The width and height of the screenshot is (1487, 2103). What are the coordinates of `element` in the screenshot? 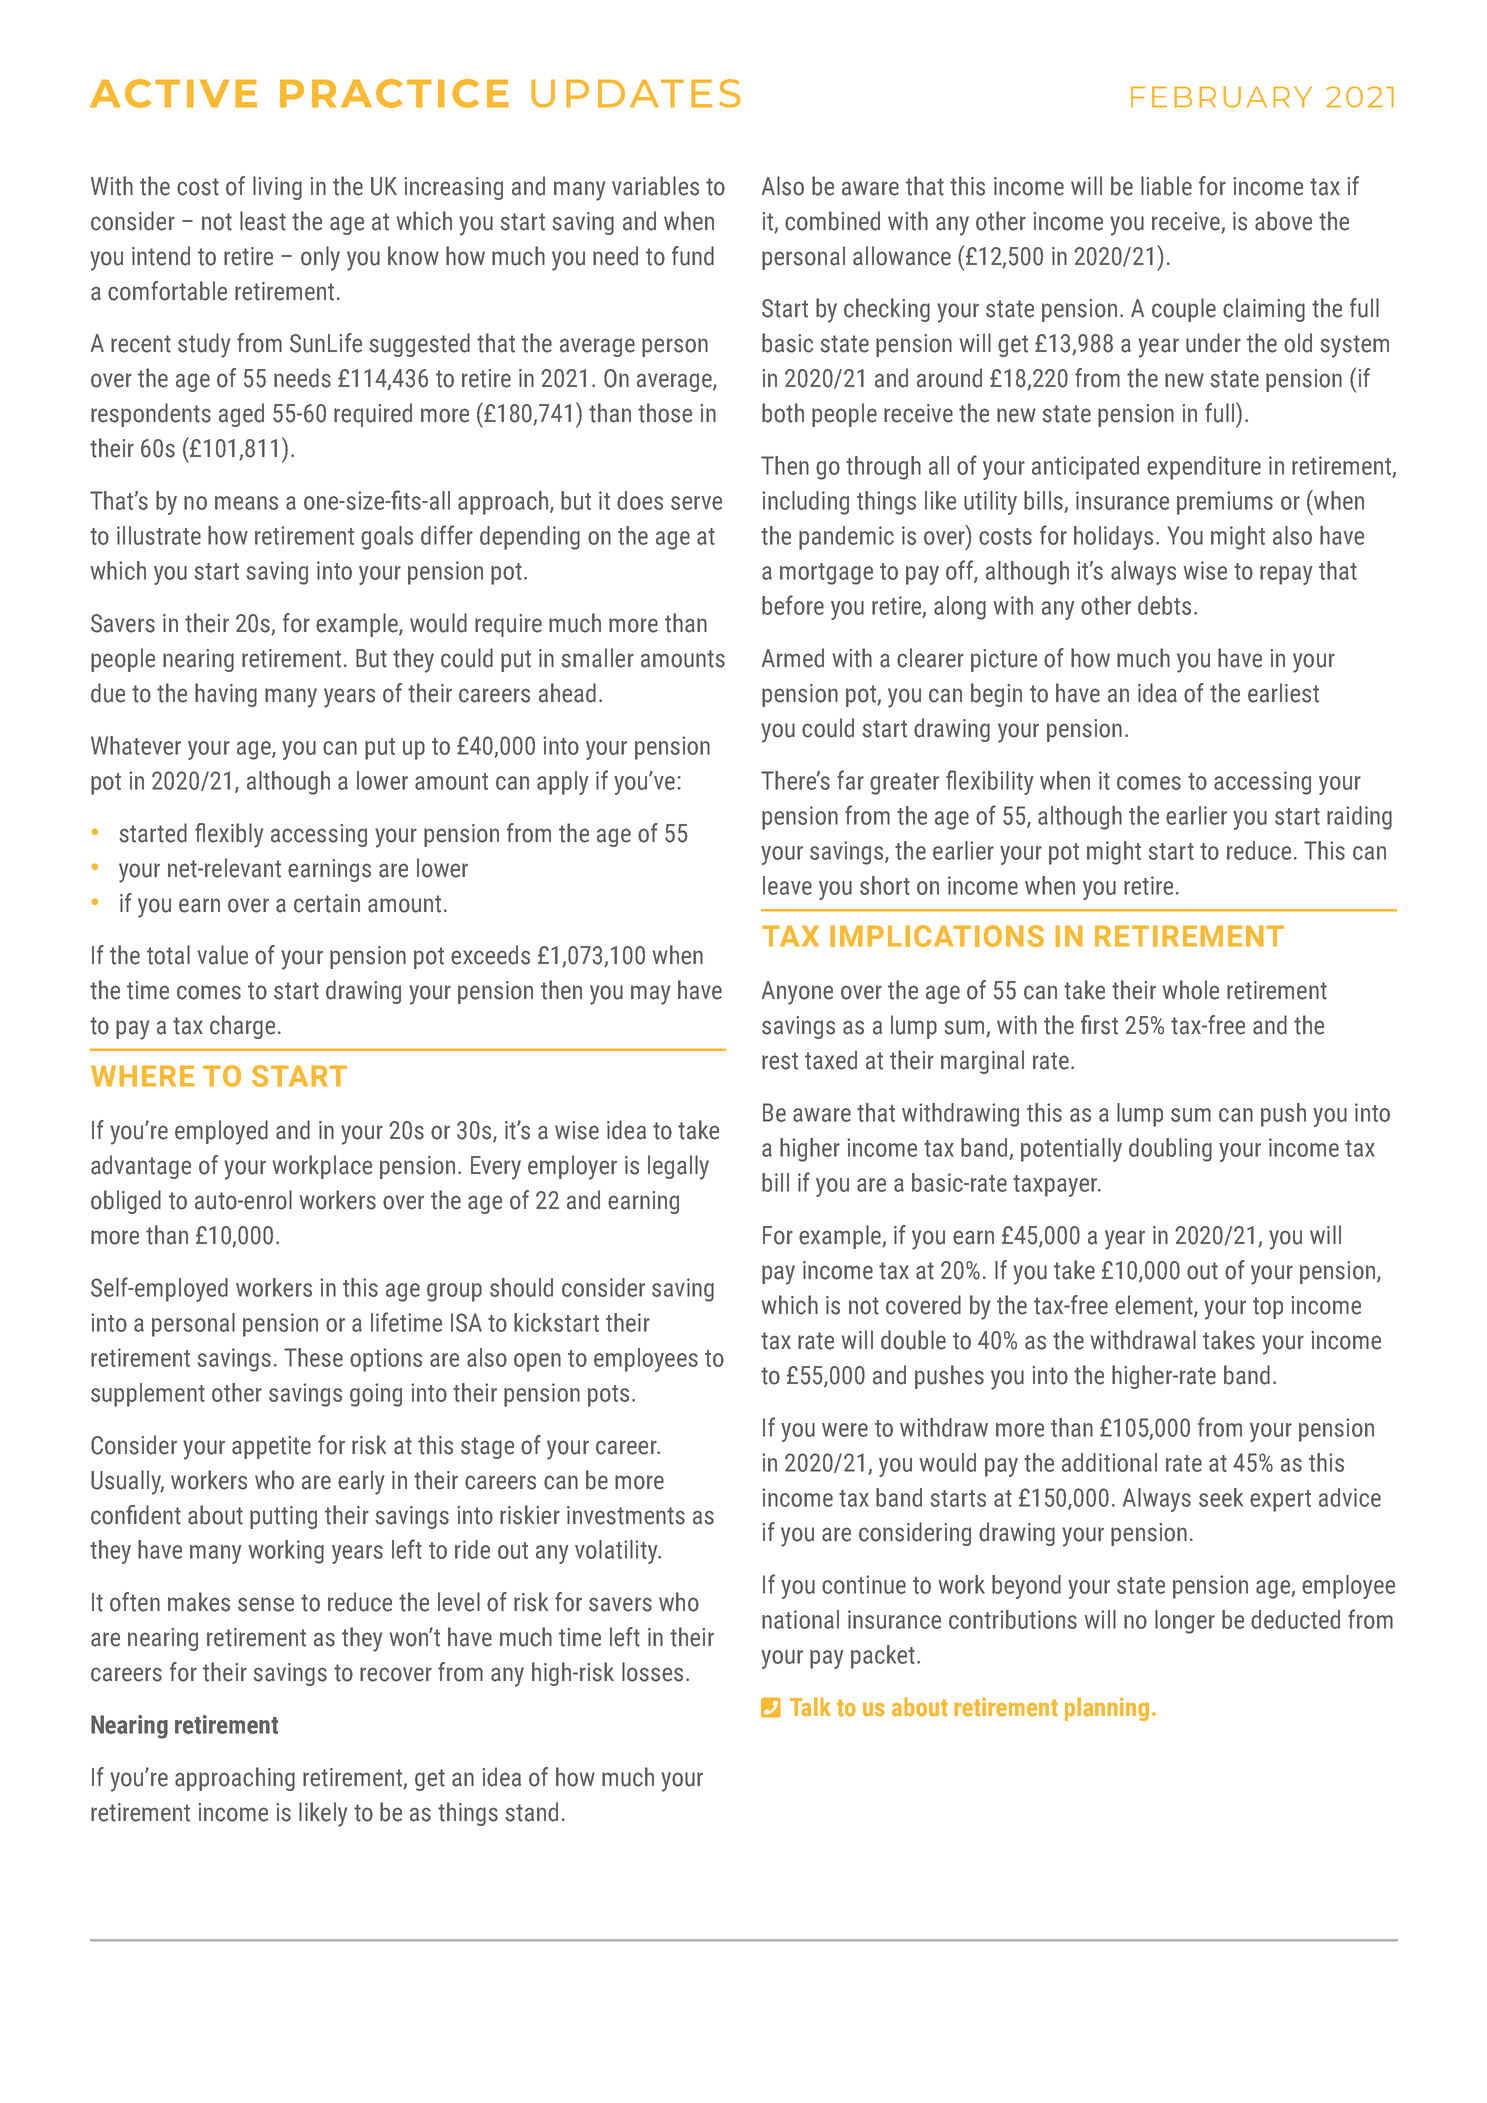 It's located at (1155, 1306).
